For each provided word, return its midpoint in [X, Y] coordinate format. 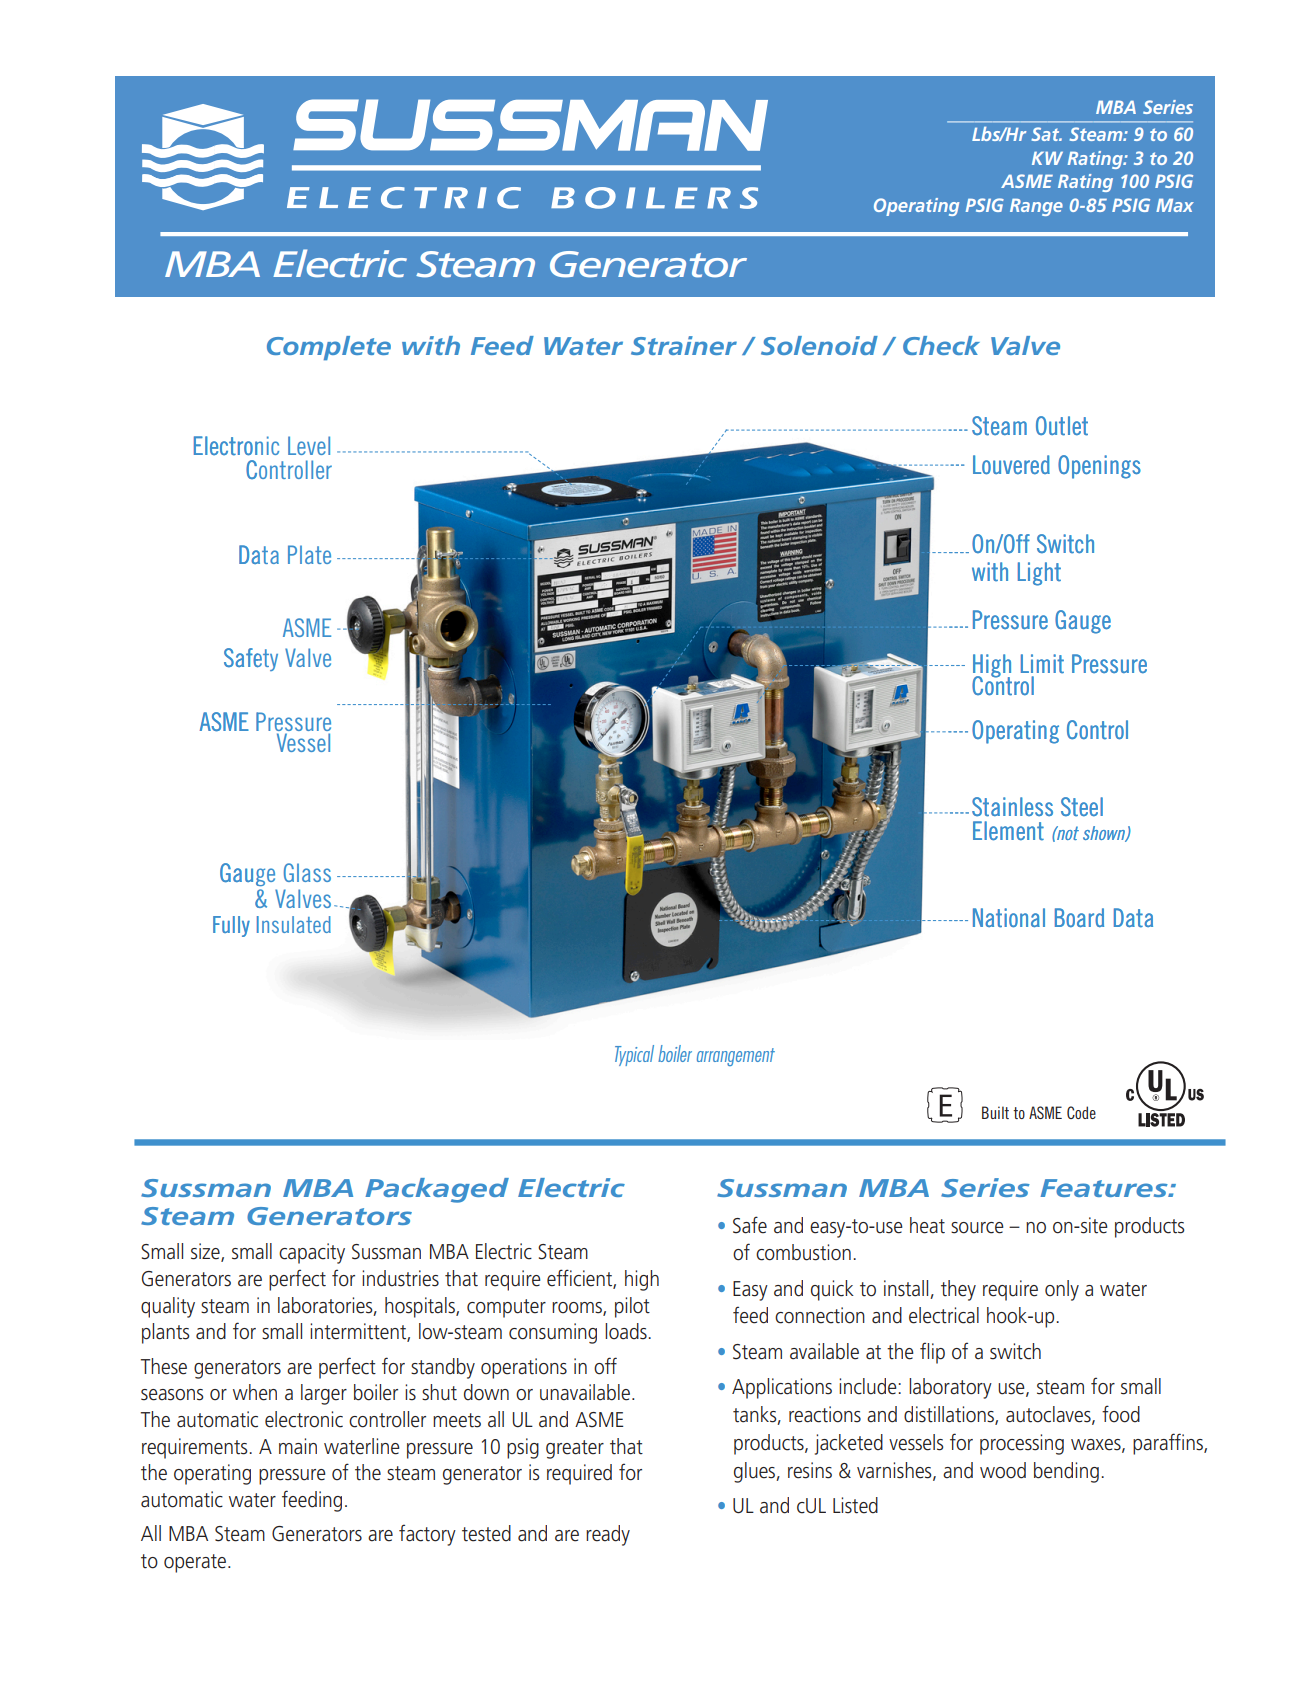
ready [608, 1535]
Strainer [684, 345]
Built [995, 1112]
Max [1175, 205]
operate [196, 1563]
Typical [634, 1055]
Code [1081, 1112]
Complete [329, 348]
